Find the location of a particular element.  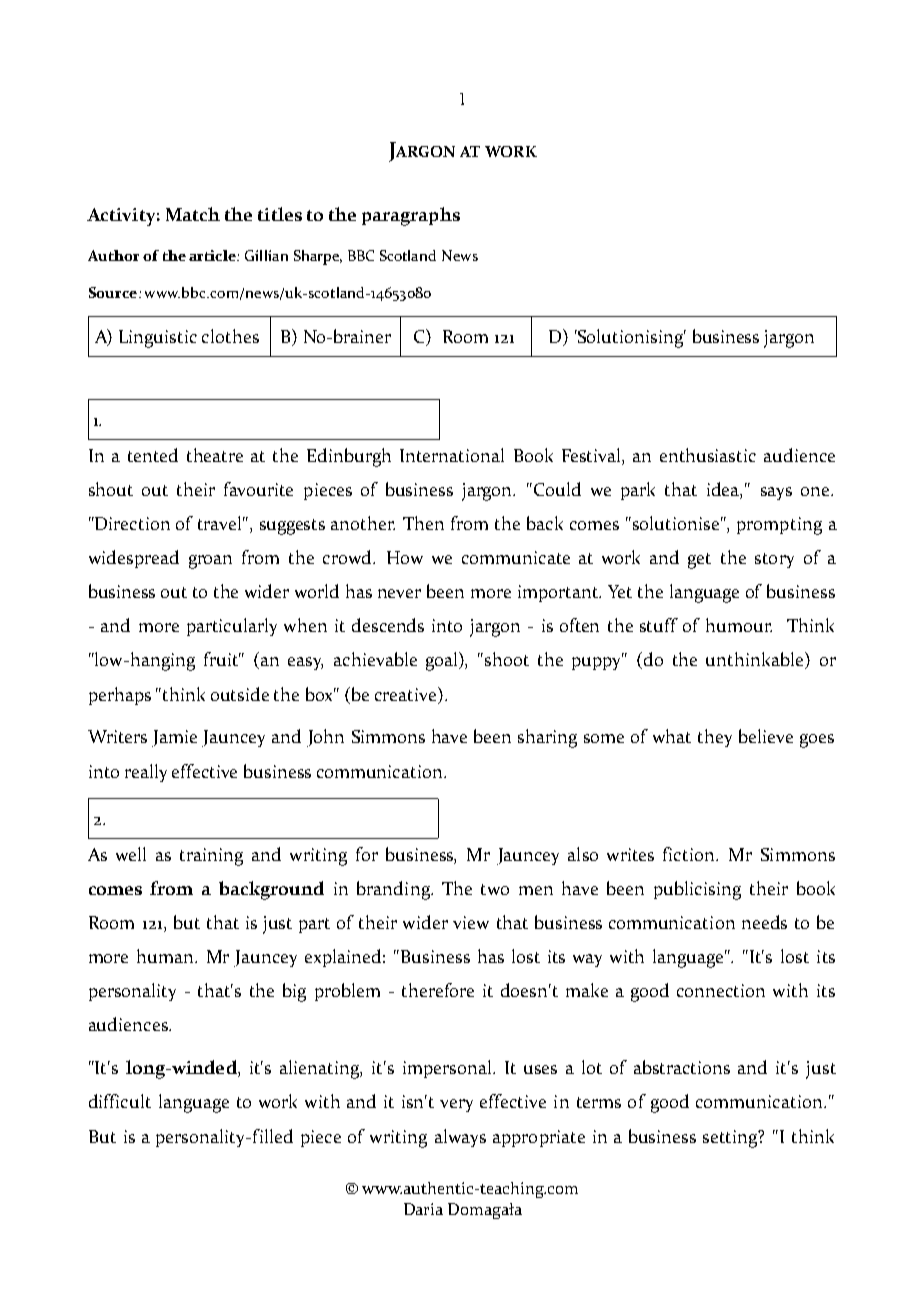

article is located at coordinates (213, 255).
